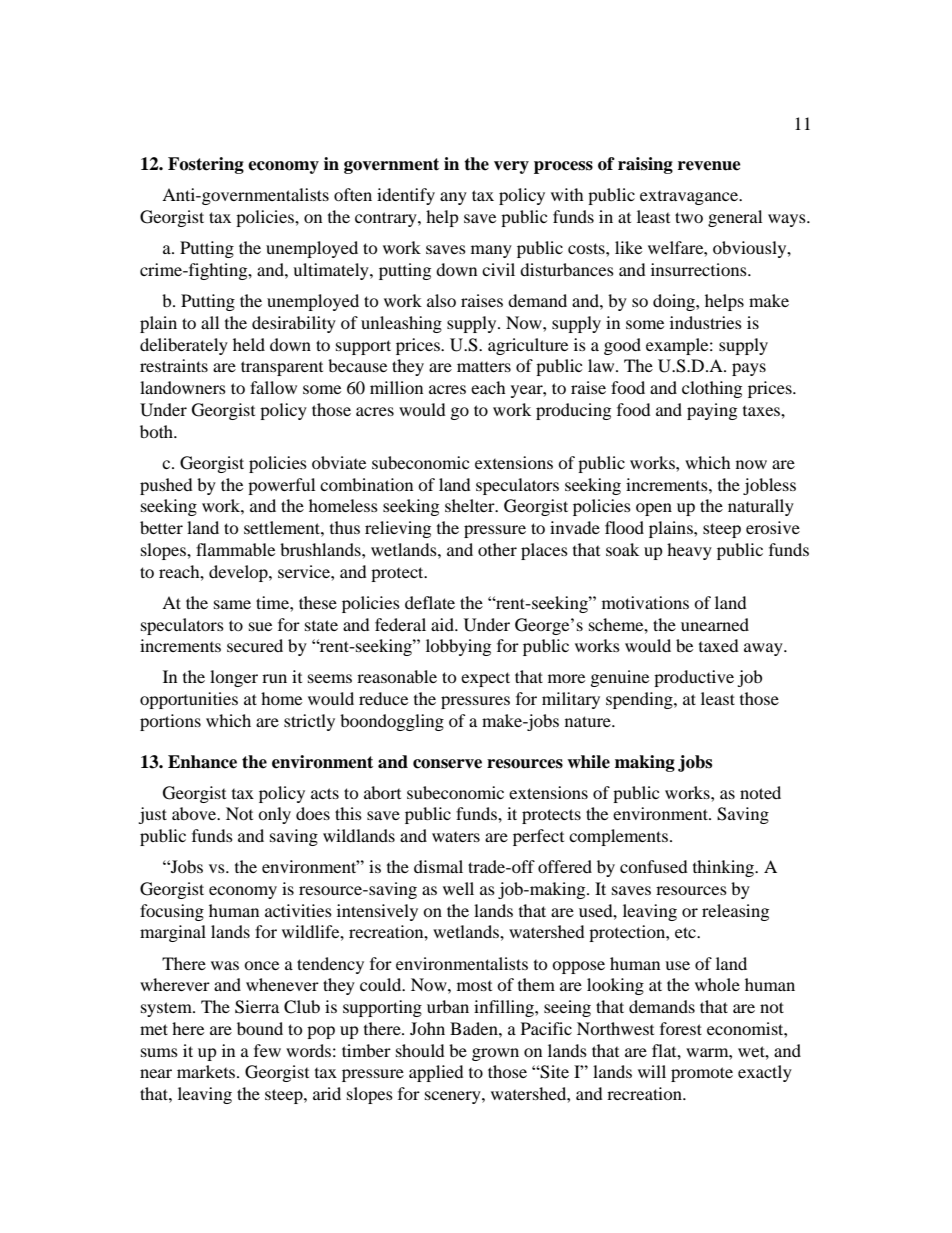 The image size is (952, 1233). Describe the element at coordinates (207, 1071) in the screenshot. I see `markets` at that location.
